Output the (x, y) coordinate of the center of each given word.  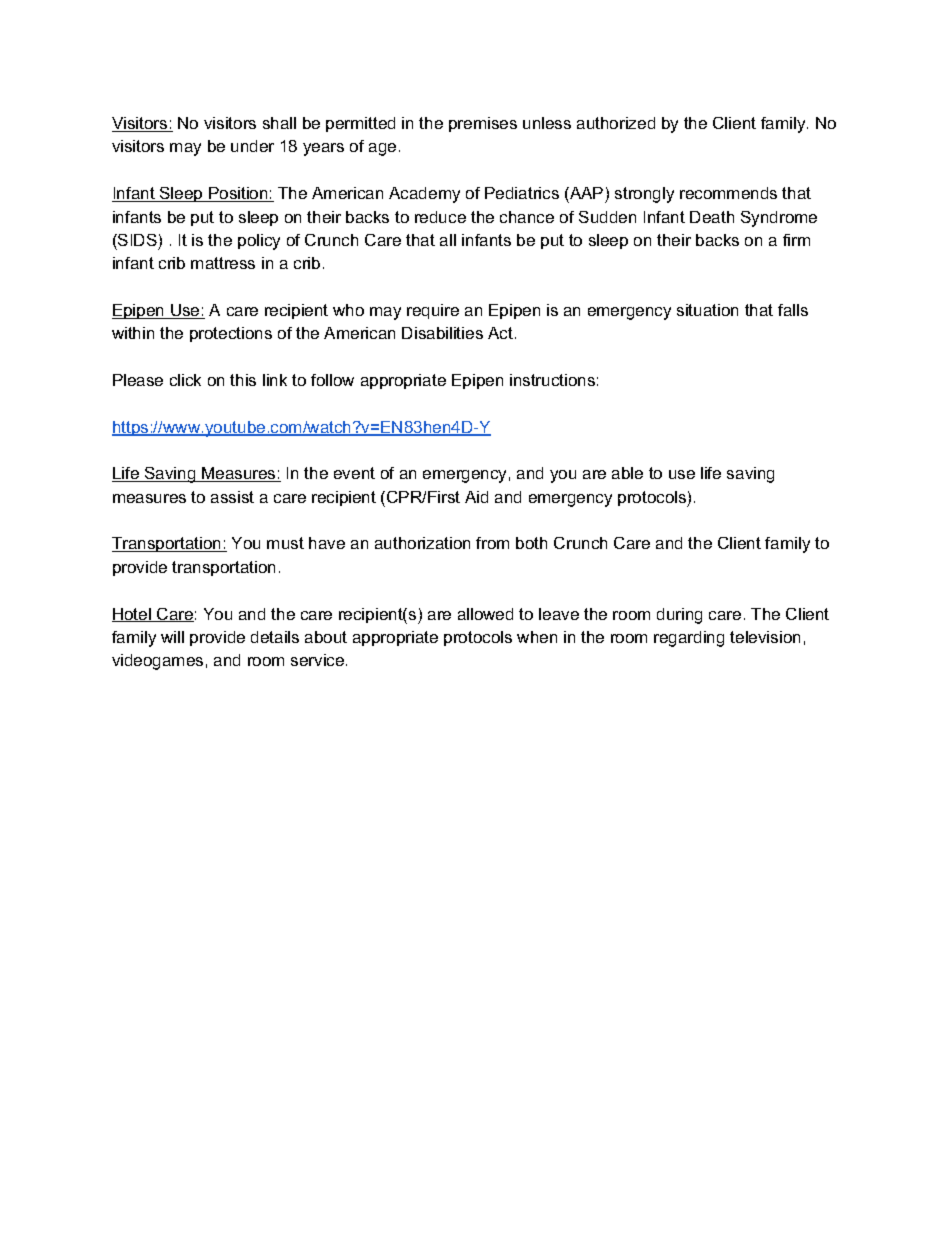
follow (332, 380)
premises (483, 124)
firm (796, 240)
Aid (476, 497)
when (537, 637)
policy (259, 242)
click (185, 380)
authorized (616, 123)
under (252, 146)
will (172, 637)
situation (707, 310)
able (627, 473)
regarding (689, 639)
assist (232, 497)
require (433, 311)
